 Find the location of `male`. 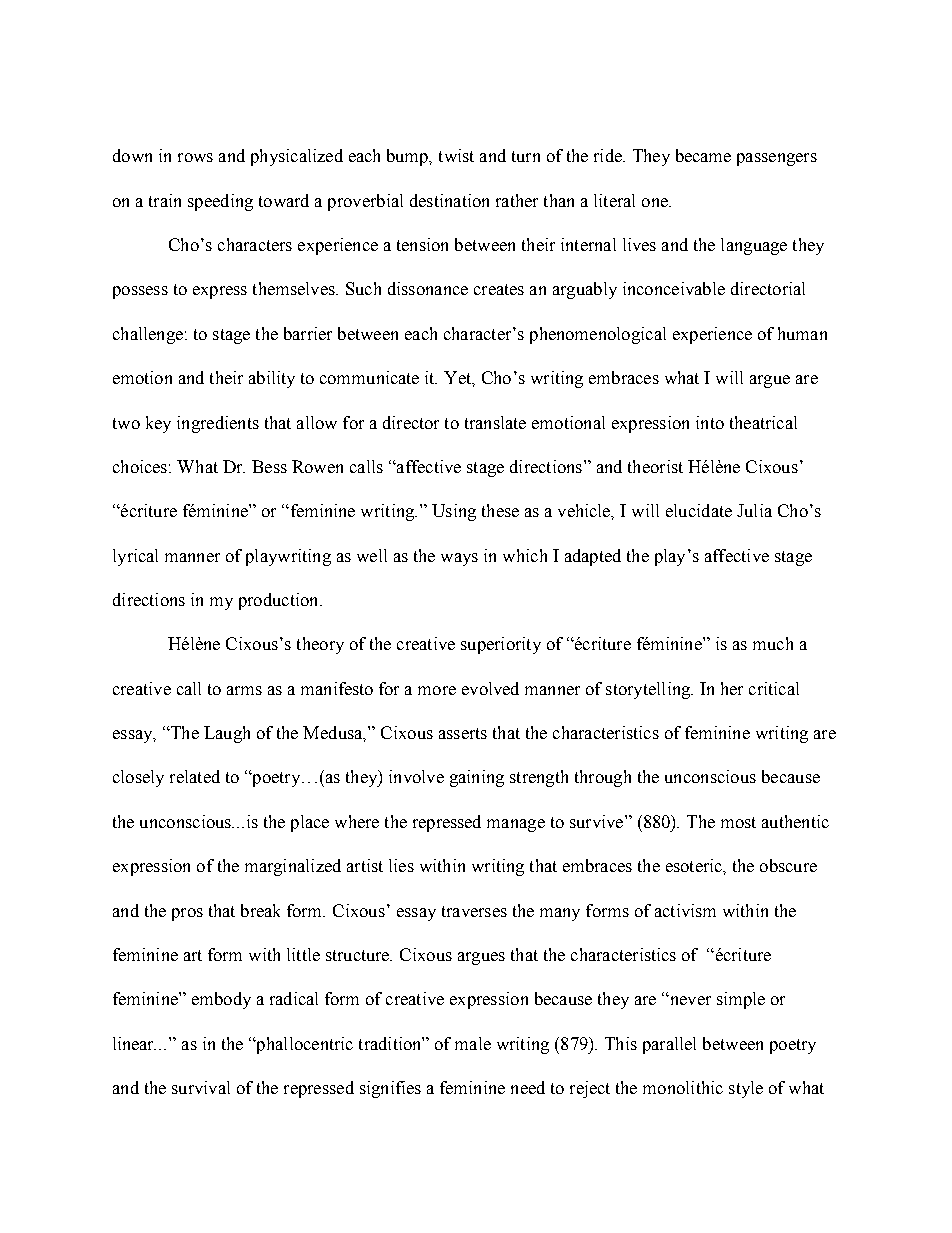

male is located at coordinates (473, 1043).
